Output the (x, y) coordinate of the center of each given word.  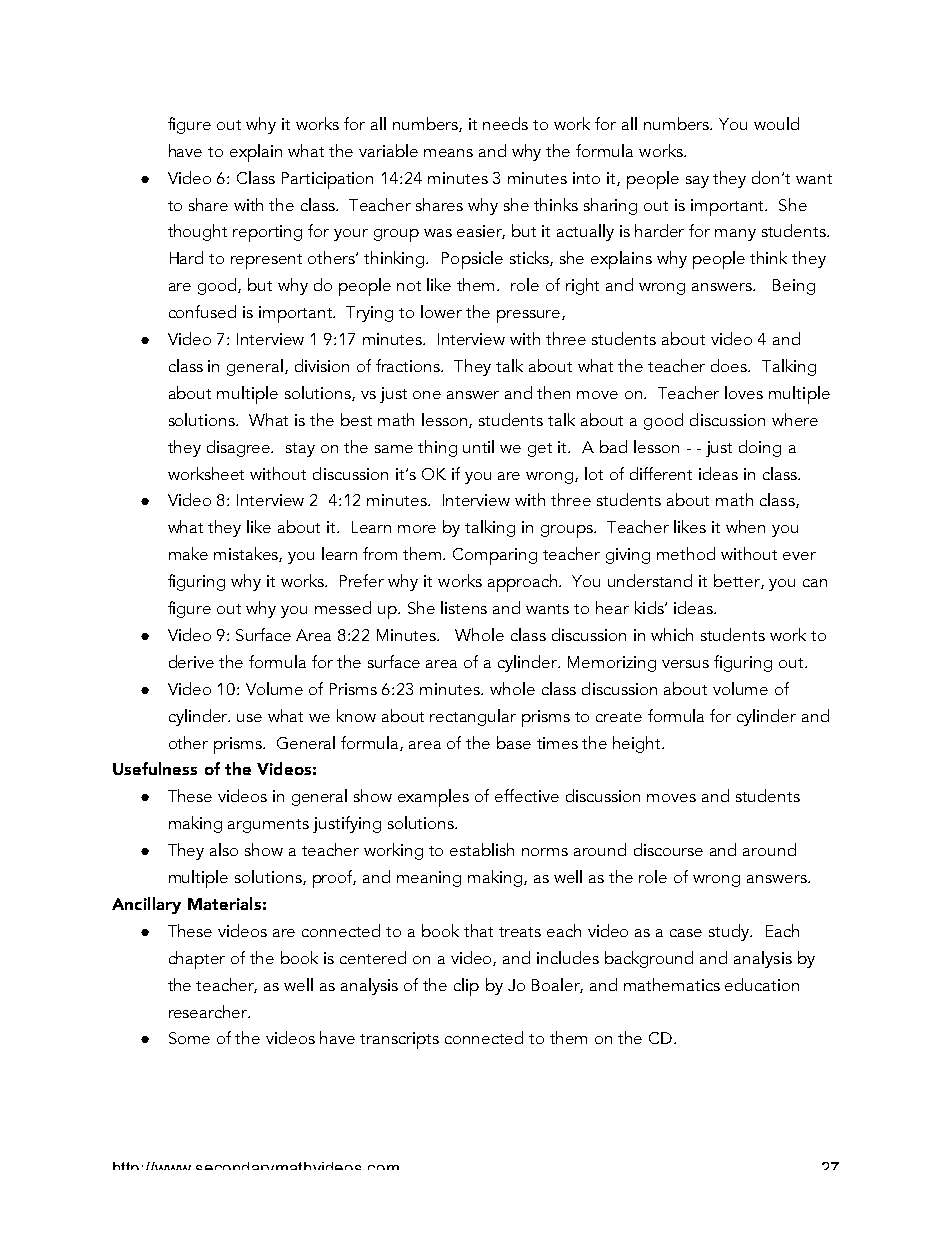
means (448, 153)
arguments (268, 826)
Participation (327, 180)
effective (527, 795)
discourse (668, 849)
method (686, 553)
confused (202, 311)
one (427, 395)
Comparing (495, 556)
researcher (209, 1011)
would (776, 123)
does (730, 365)
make (188, 553)
